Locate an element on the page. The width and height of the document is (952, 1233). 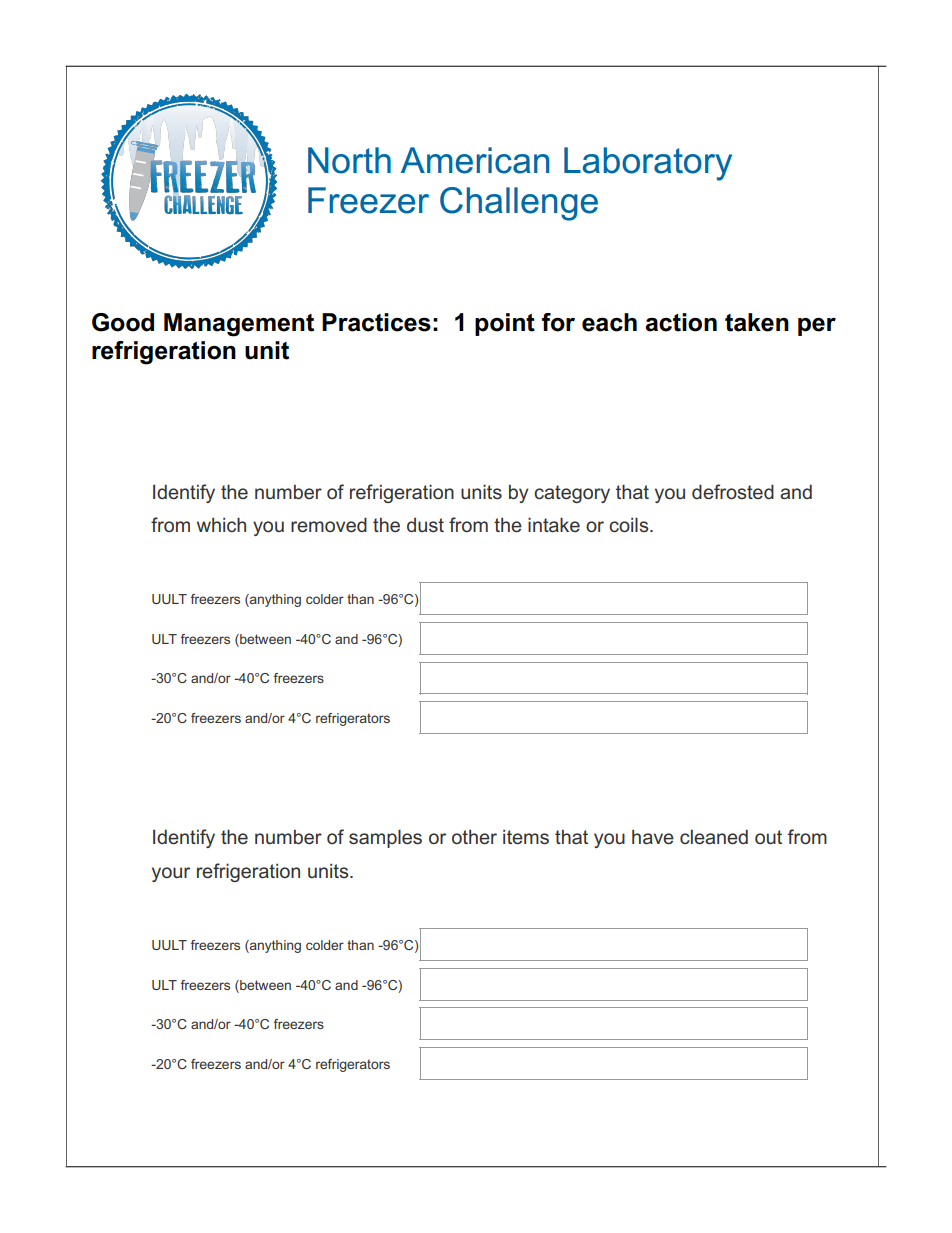
other is located at coordinates (474, 837).
